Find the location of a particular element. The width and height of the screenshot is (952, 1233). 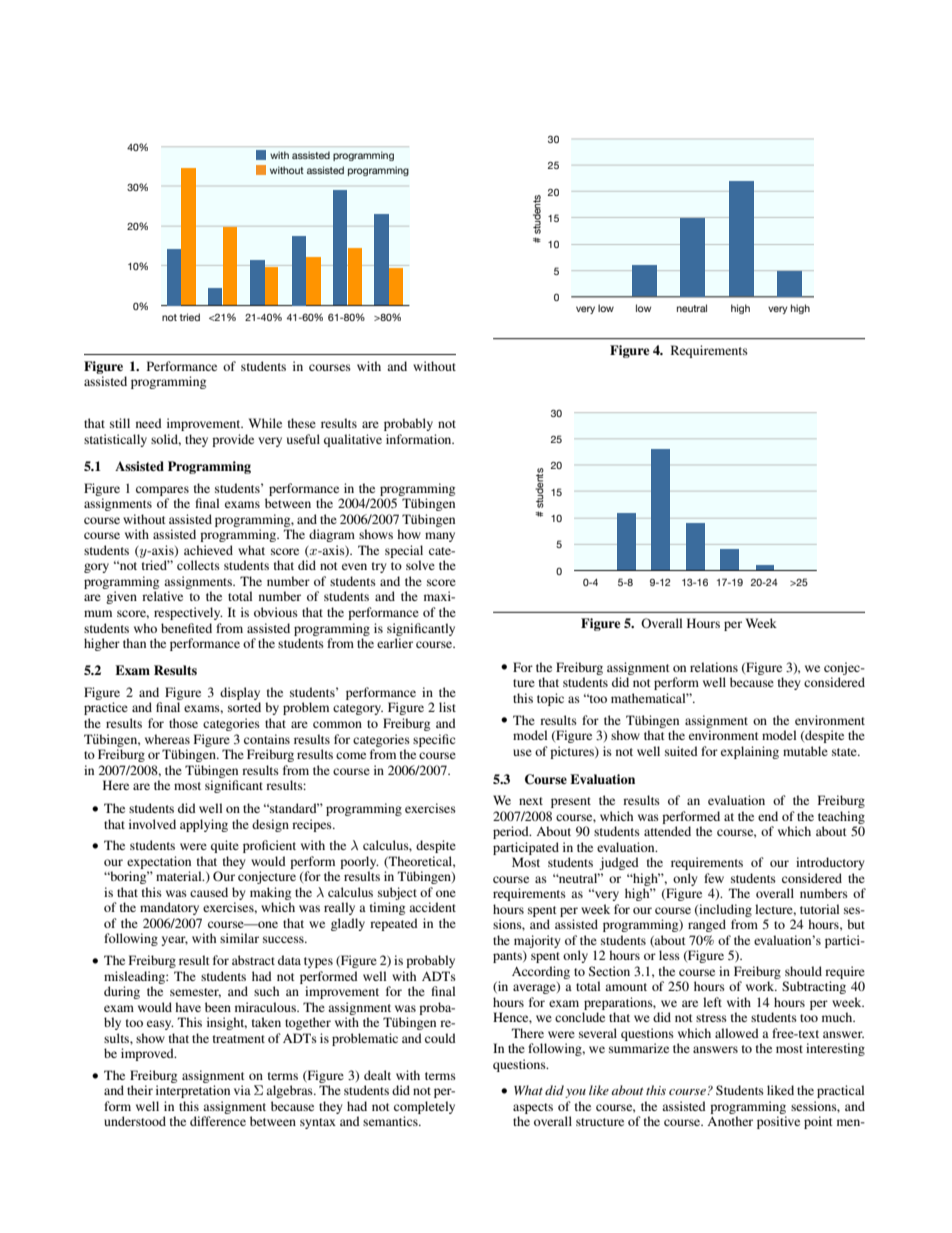

many is located at coordinates (440, 537).
